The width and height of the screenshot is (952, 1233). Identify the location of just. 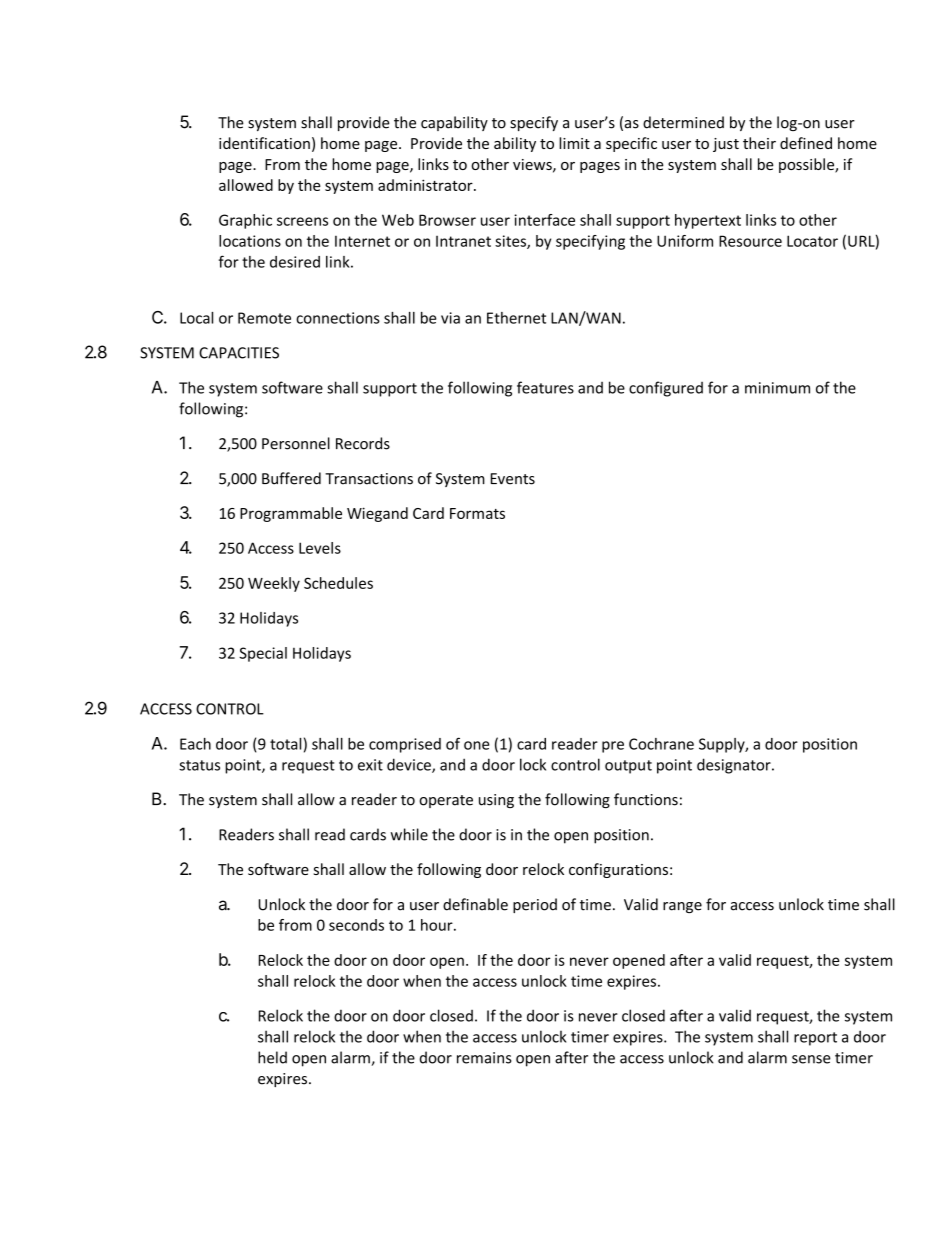
(726, 145).
